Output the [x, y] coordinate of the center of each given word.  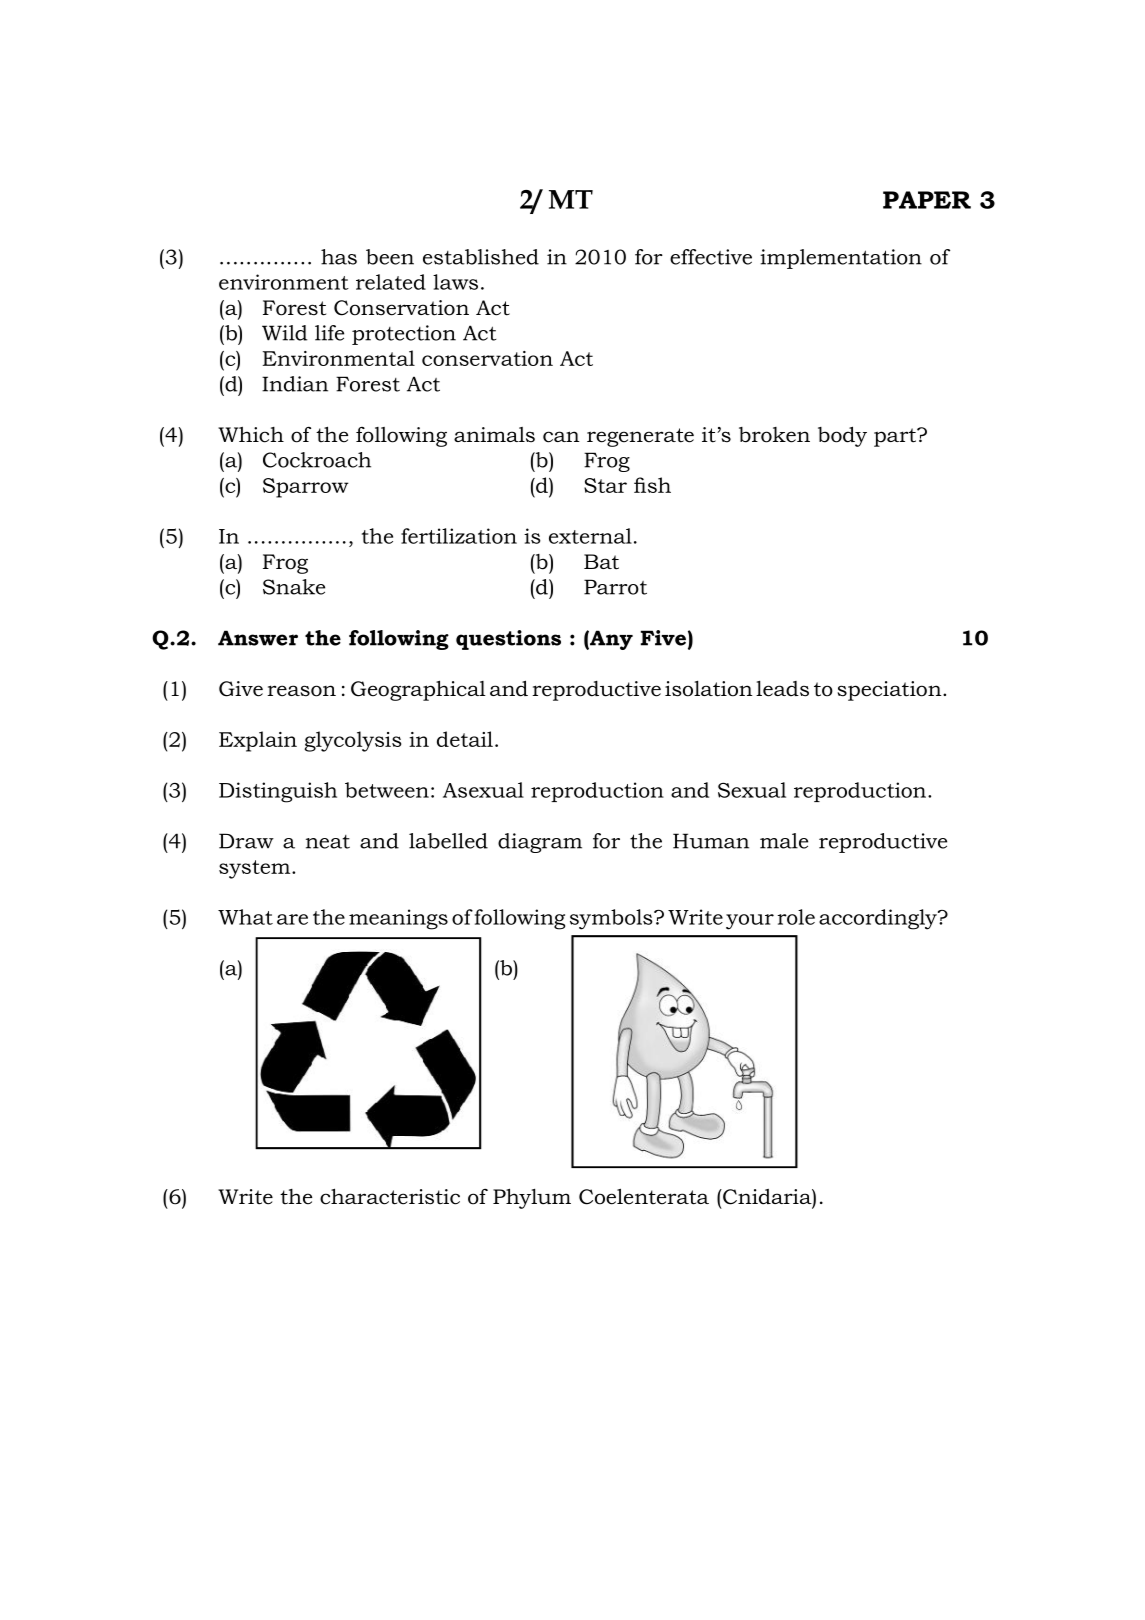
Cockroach [317, 460]
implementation [841, 259]
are [292, 919]
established [481, 257]
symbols [612, 919]
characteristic [390, 1196]
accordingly [879, 919]
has [339, 257]
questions [508, 640]
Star [605, 485]
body [842, 436]
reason [301, 691]
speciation [890, 691]
